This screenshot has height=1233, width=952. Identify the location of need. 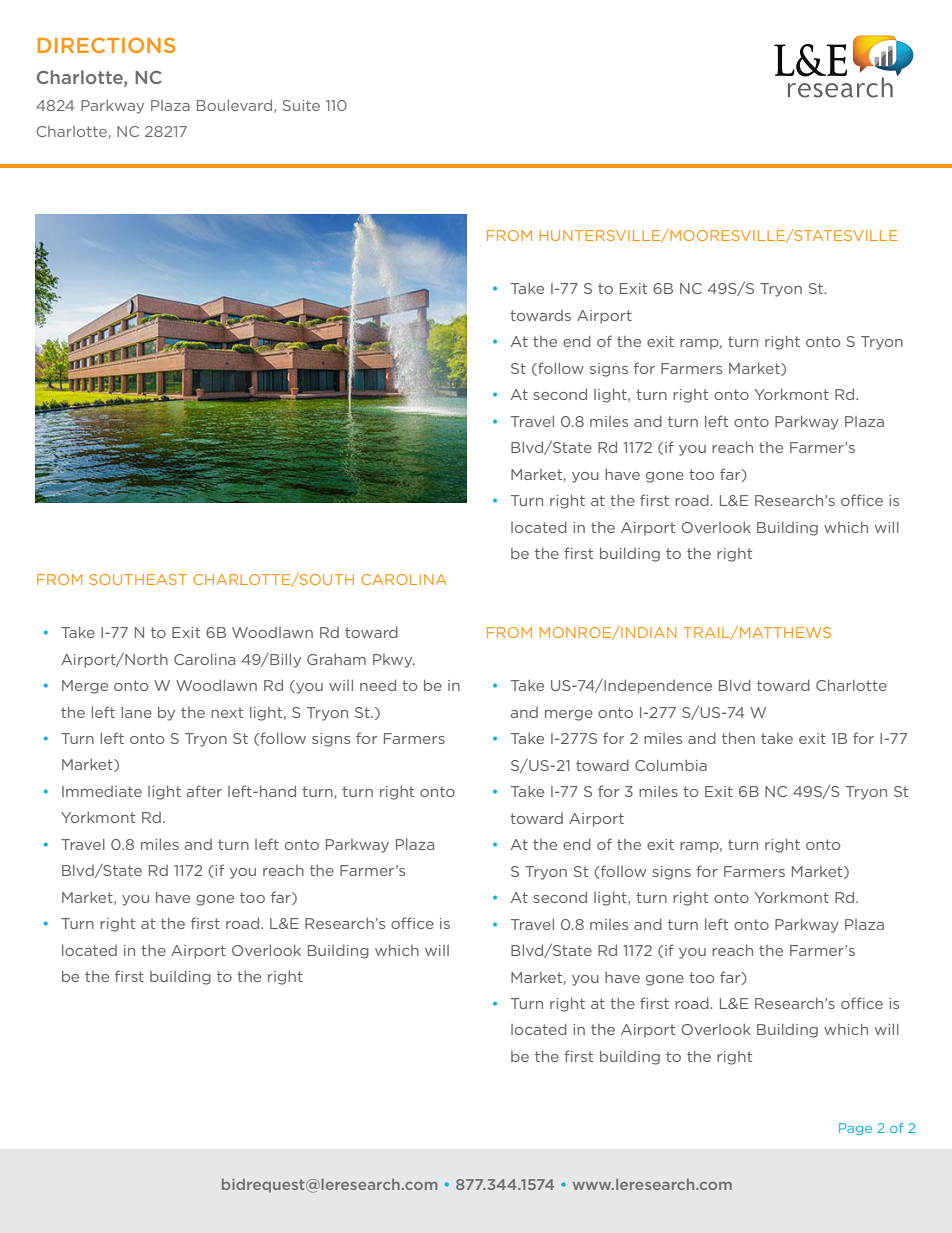
(378, 685).
